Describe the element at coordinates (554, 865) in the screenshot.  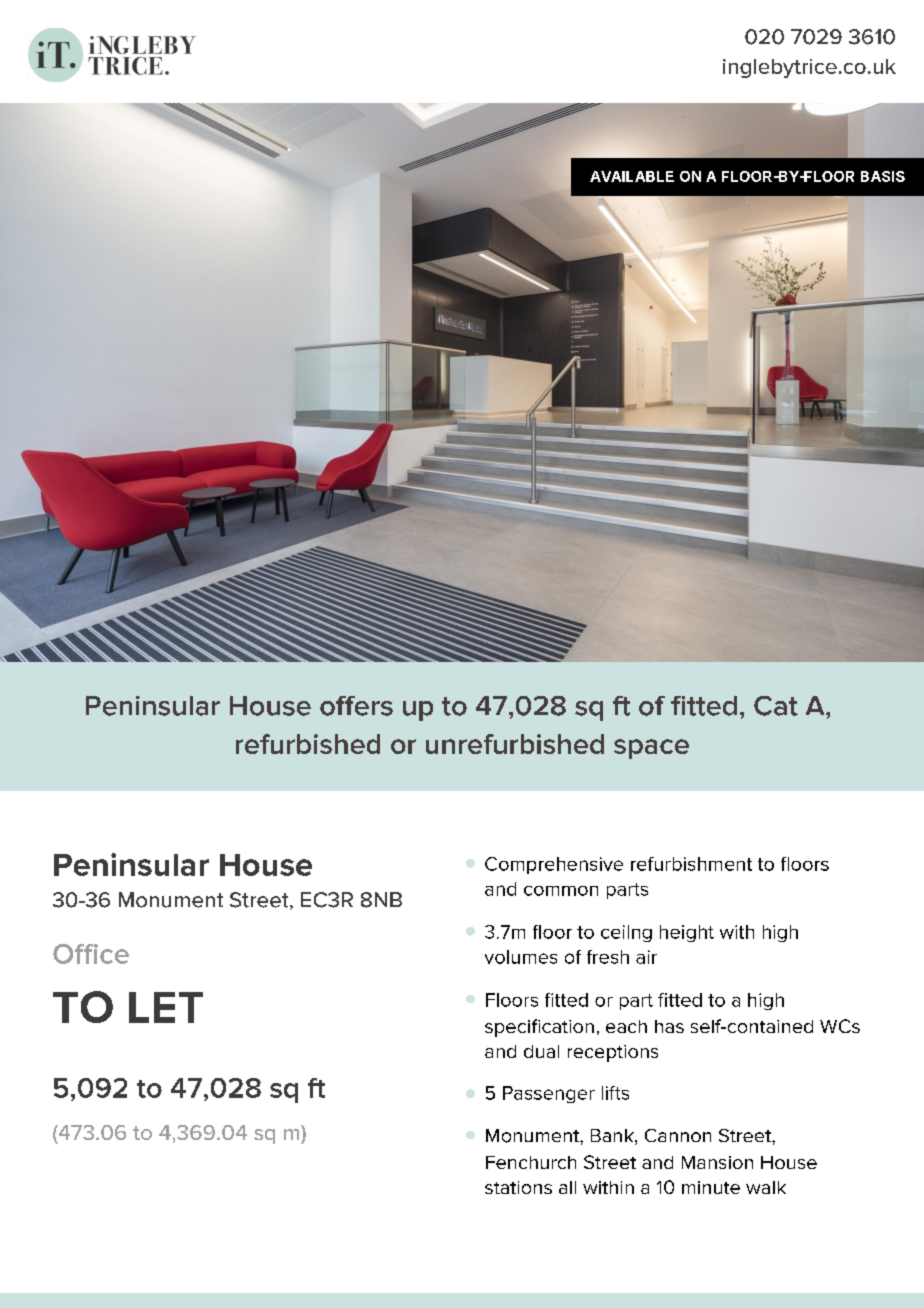
I see `Comprehensive` at that location.
